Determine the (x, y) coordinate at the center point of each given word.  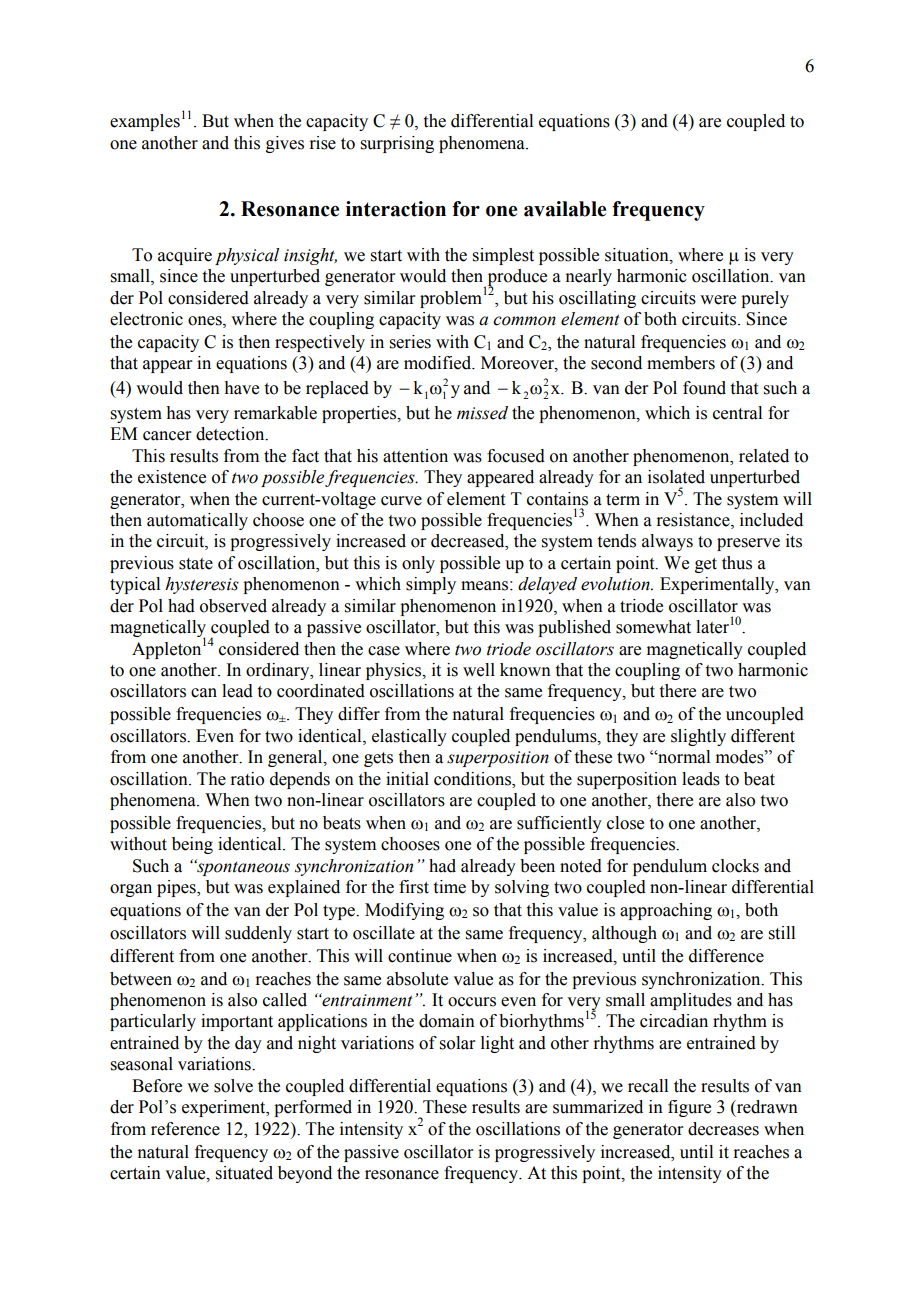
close (625, 823)
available (565, 209)
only (418, 564)
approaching (666, 911)
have (241, 388)
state (196, 564)
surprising (397, 144)
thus (737, 563)
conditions (473, 779)
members (681, 363)
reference (185, 1129)
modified (439, 363)
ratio (247, 779)
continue (420, 956)
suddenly (258, 934)
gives (285, 144)
